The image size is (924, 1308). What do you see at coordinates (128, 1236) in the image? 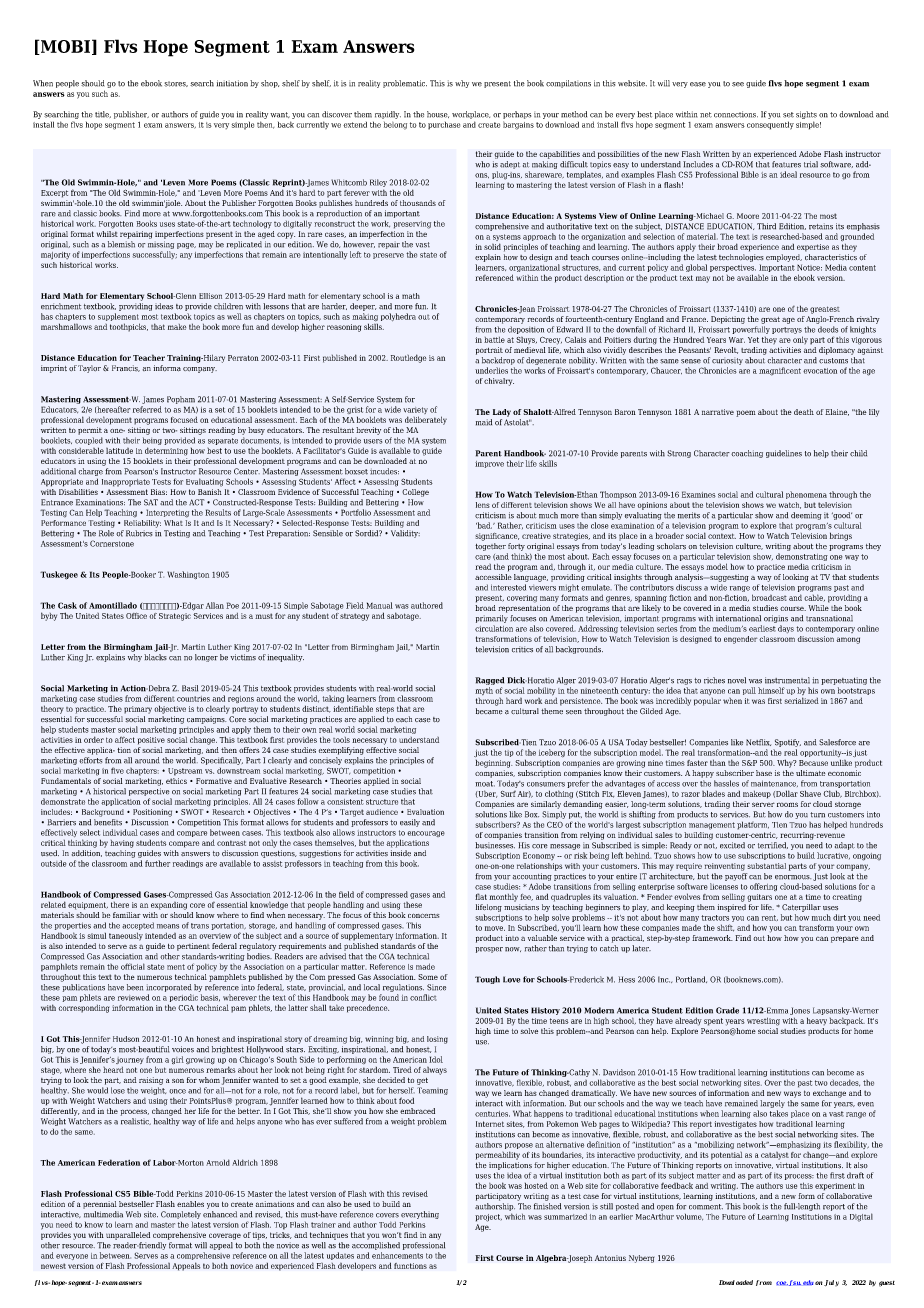
I see `unparalleled` at bounding box center [128, 1236].
